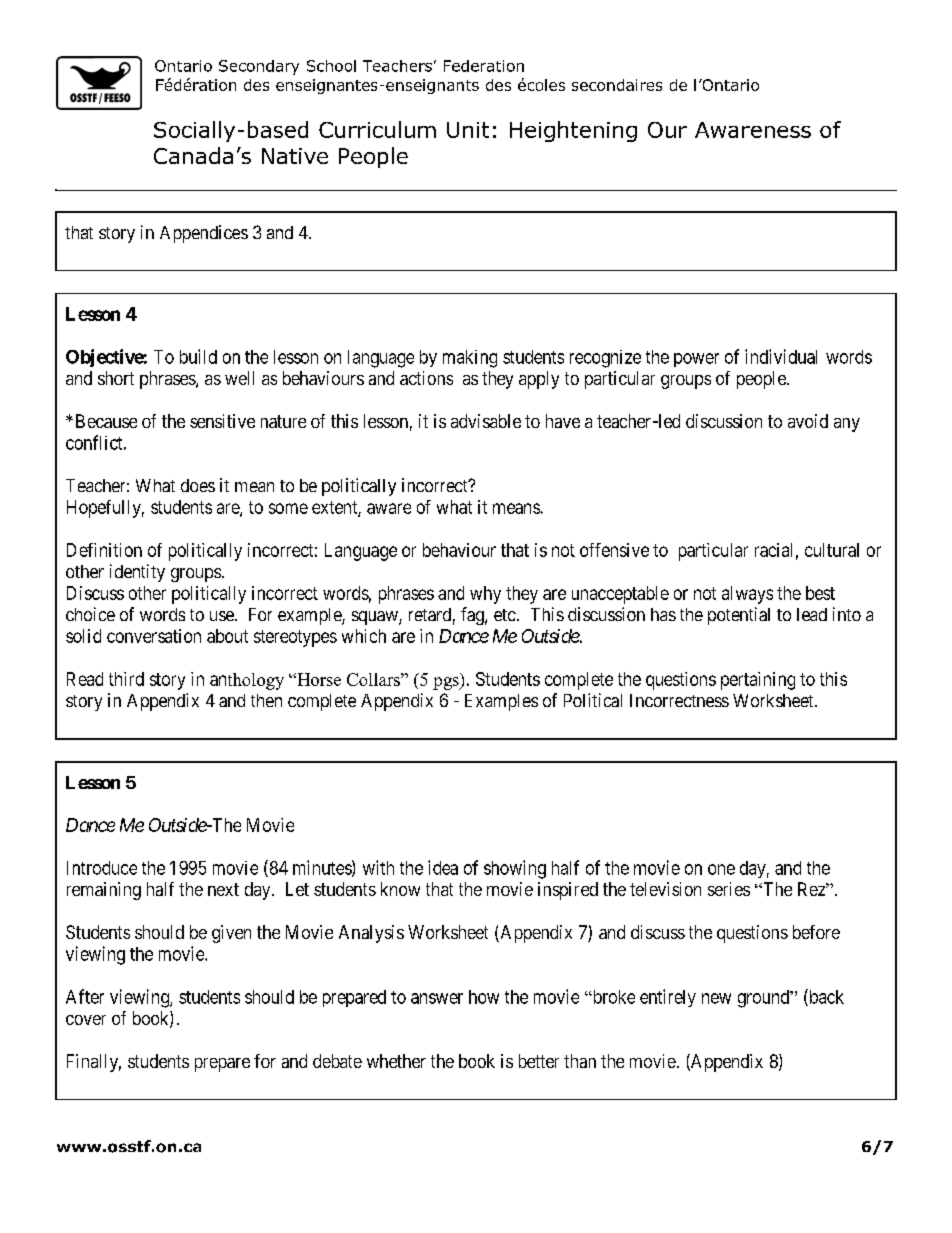  What do you see at coordinates (765, 999) in the screenshot?
I see `ground` at bounding box center [765, 999].
